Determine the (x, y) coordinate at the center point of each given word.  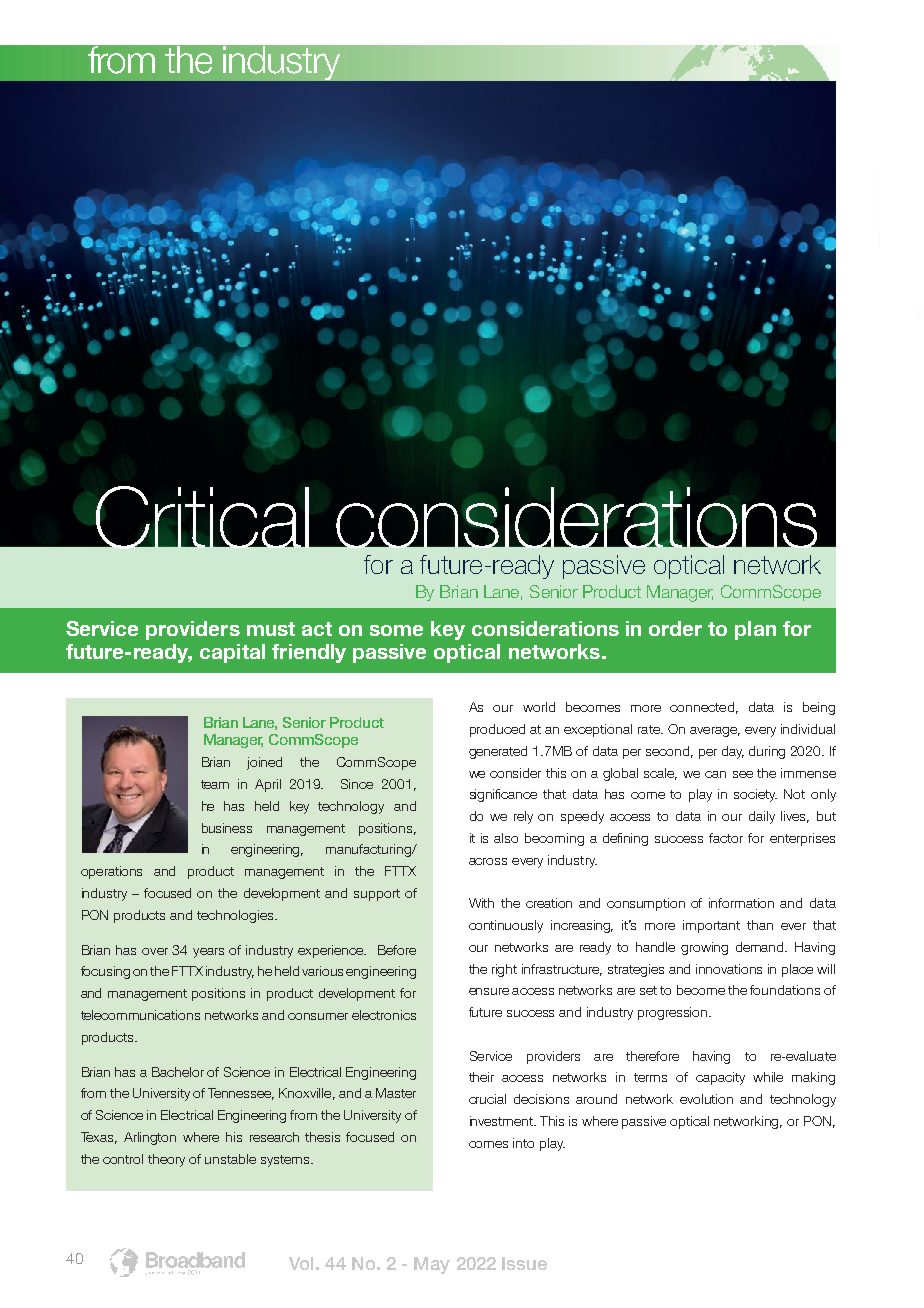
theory (166, 1160)
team (215, 784)
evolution (706, 1099)
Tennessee (241, 1094)
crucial (487, 1099)
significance (503, 795)
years (208, 953)
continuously (506, 926)
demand (761, 947)
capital (232, 653)
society (755, 795)
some (396, 630)
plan (755, 630)
